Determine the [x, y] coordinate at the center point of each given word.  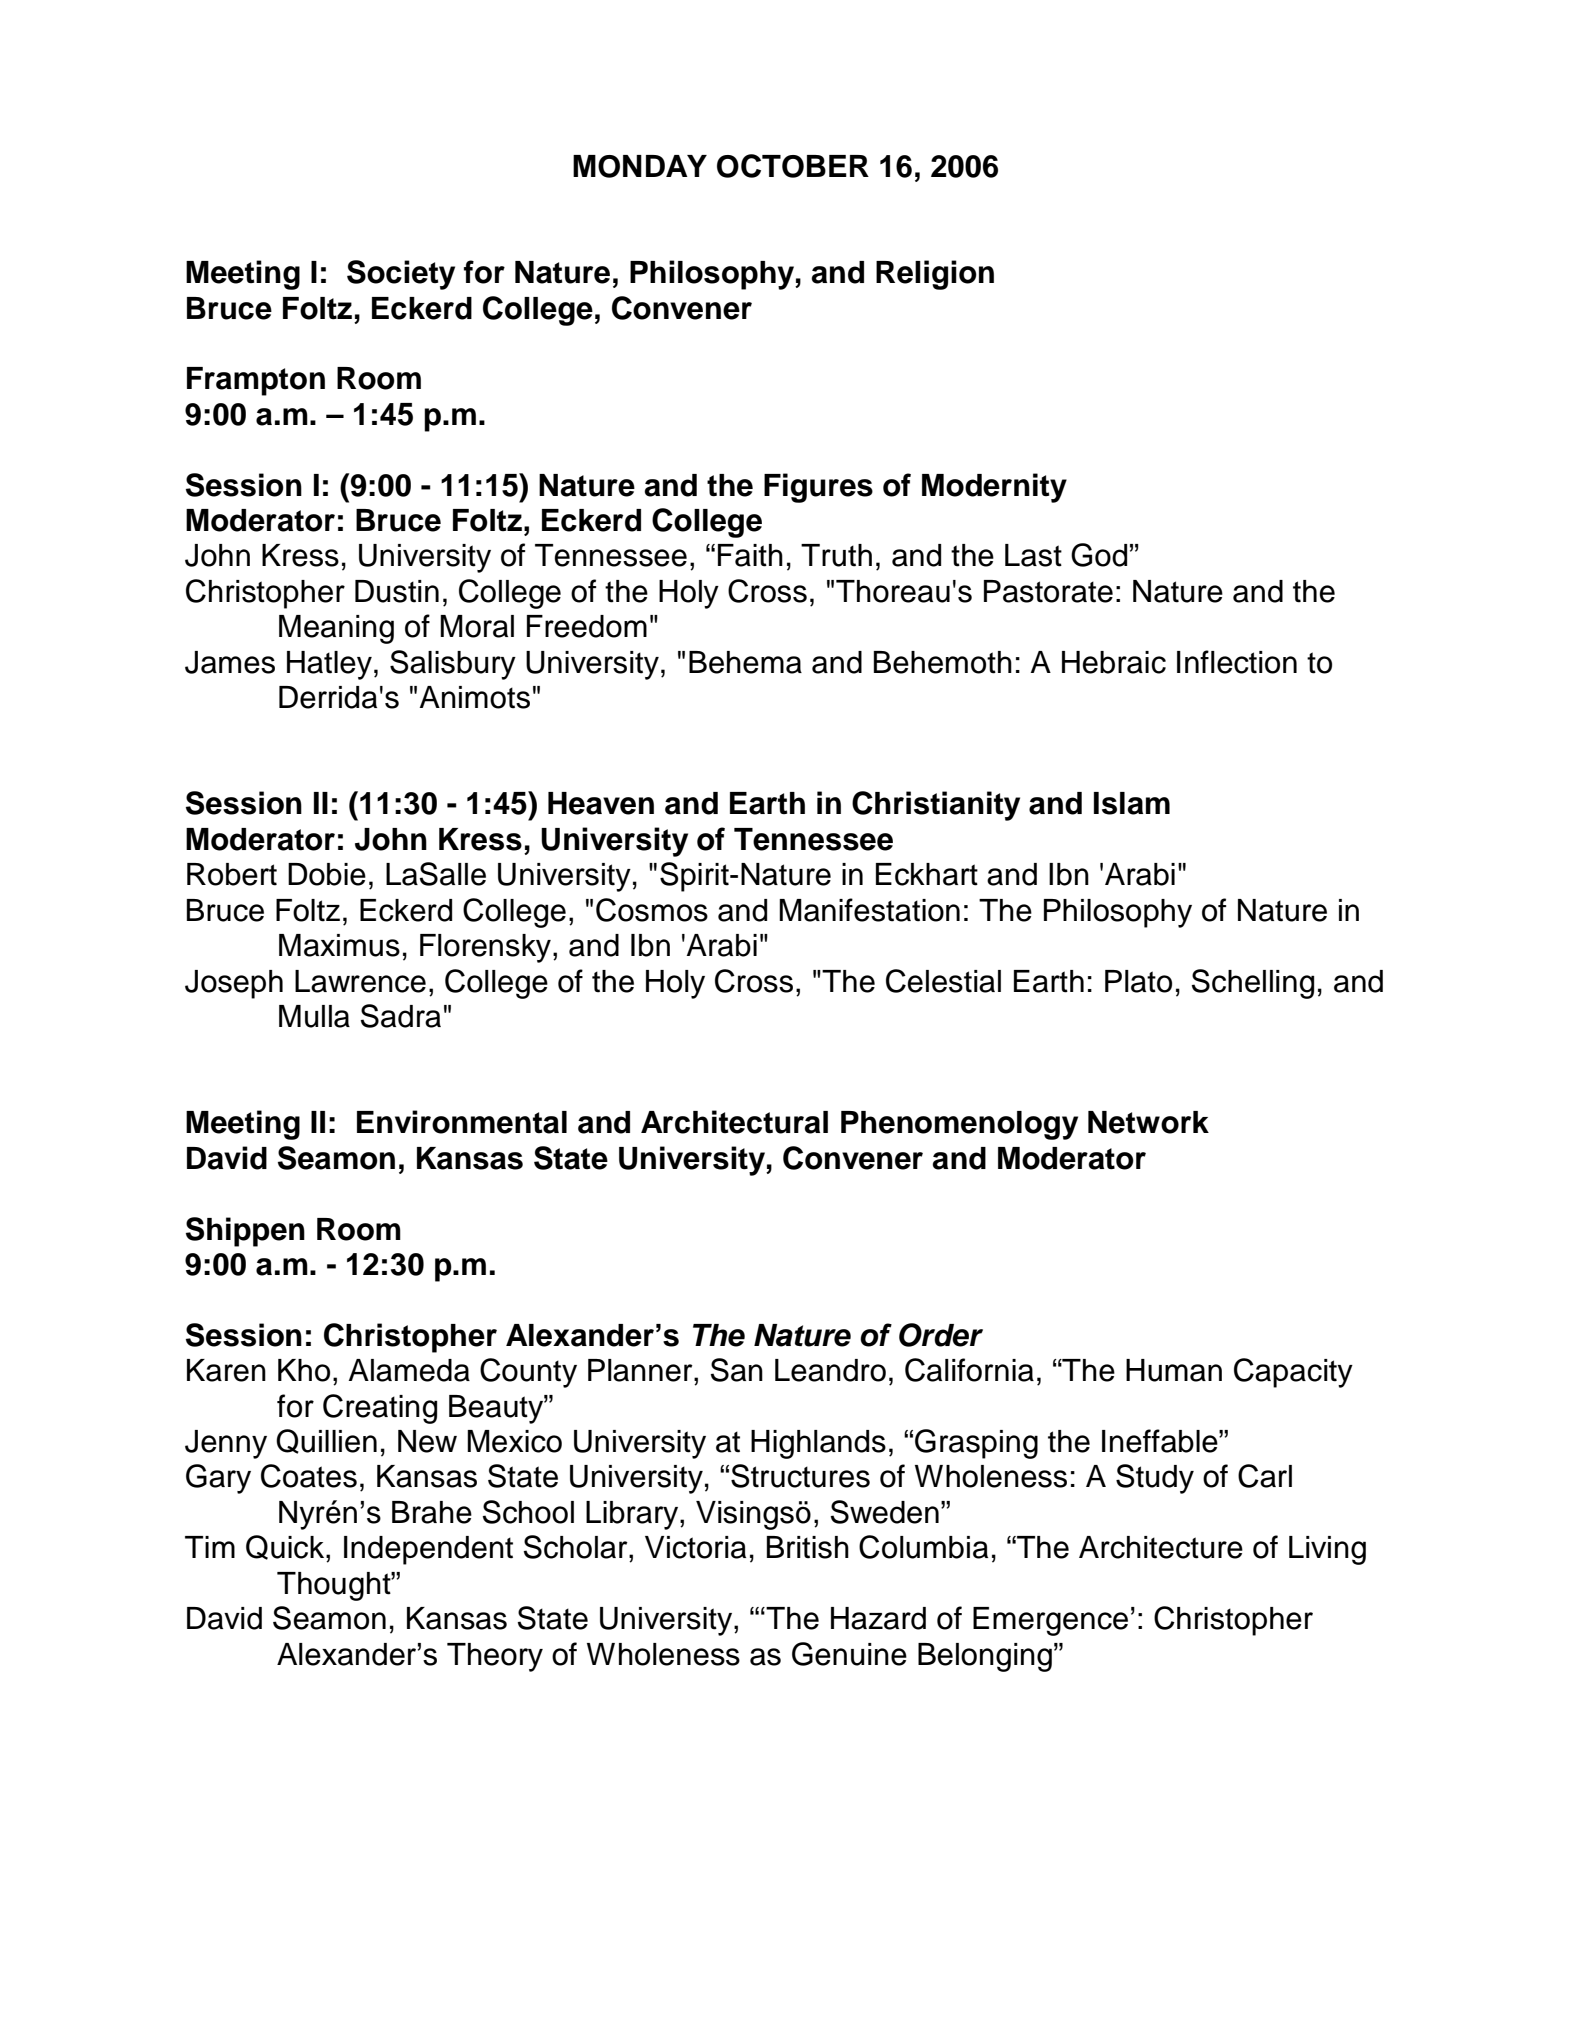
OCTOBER [793, 166]
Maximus [339, 945]
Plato [1138, 981]
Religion [935, 275]
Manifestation [869, 910]
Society [401, 275]
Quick [286, 1548]
